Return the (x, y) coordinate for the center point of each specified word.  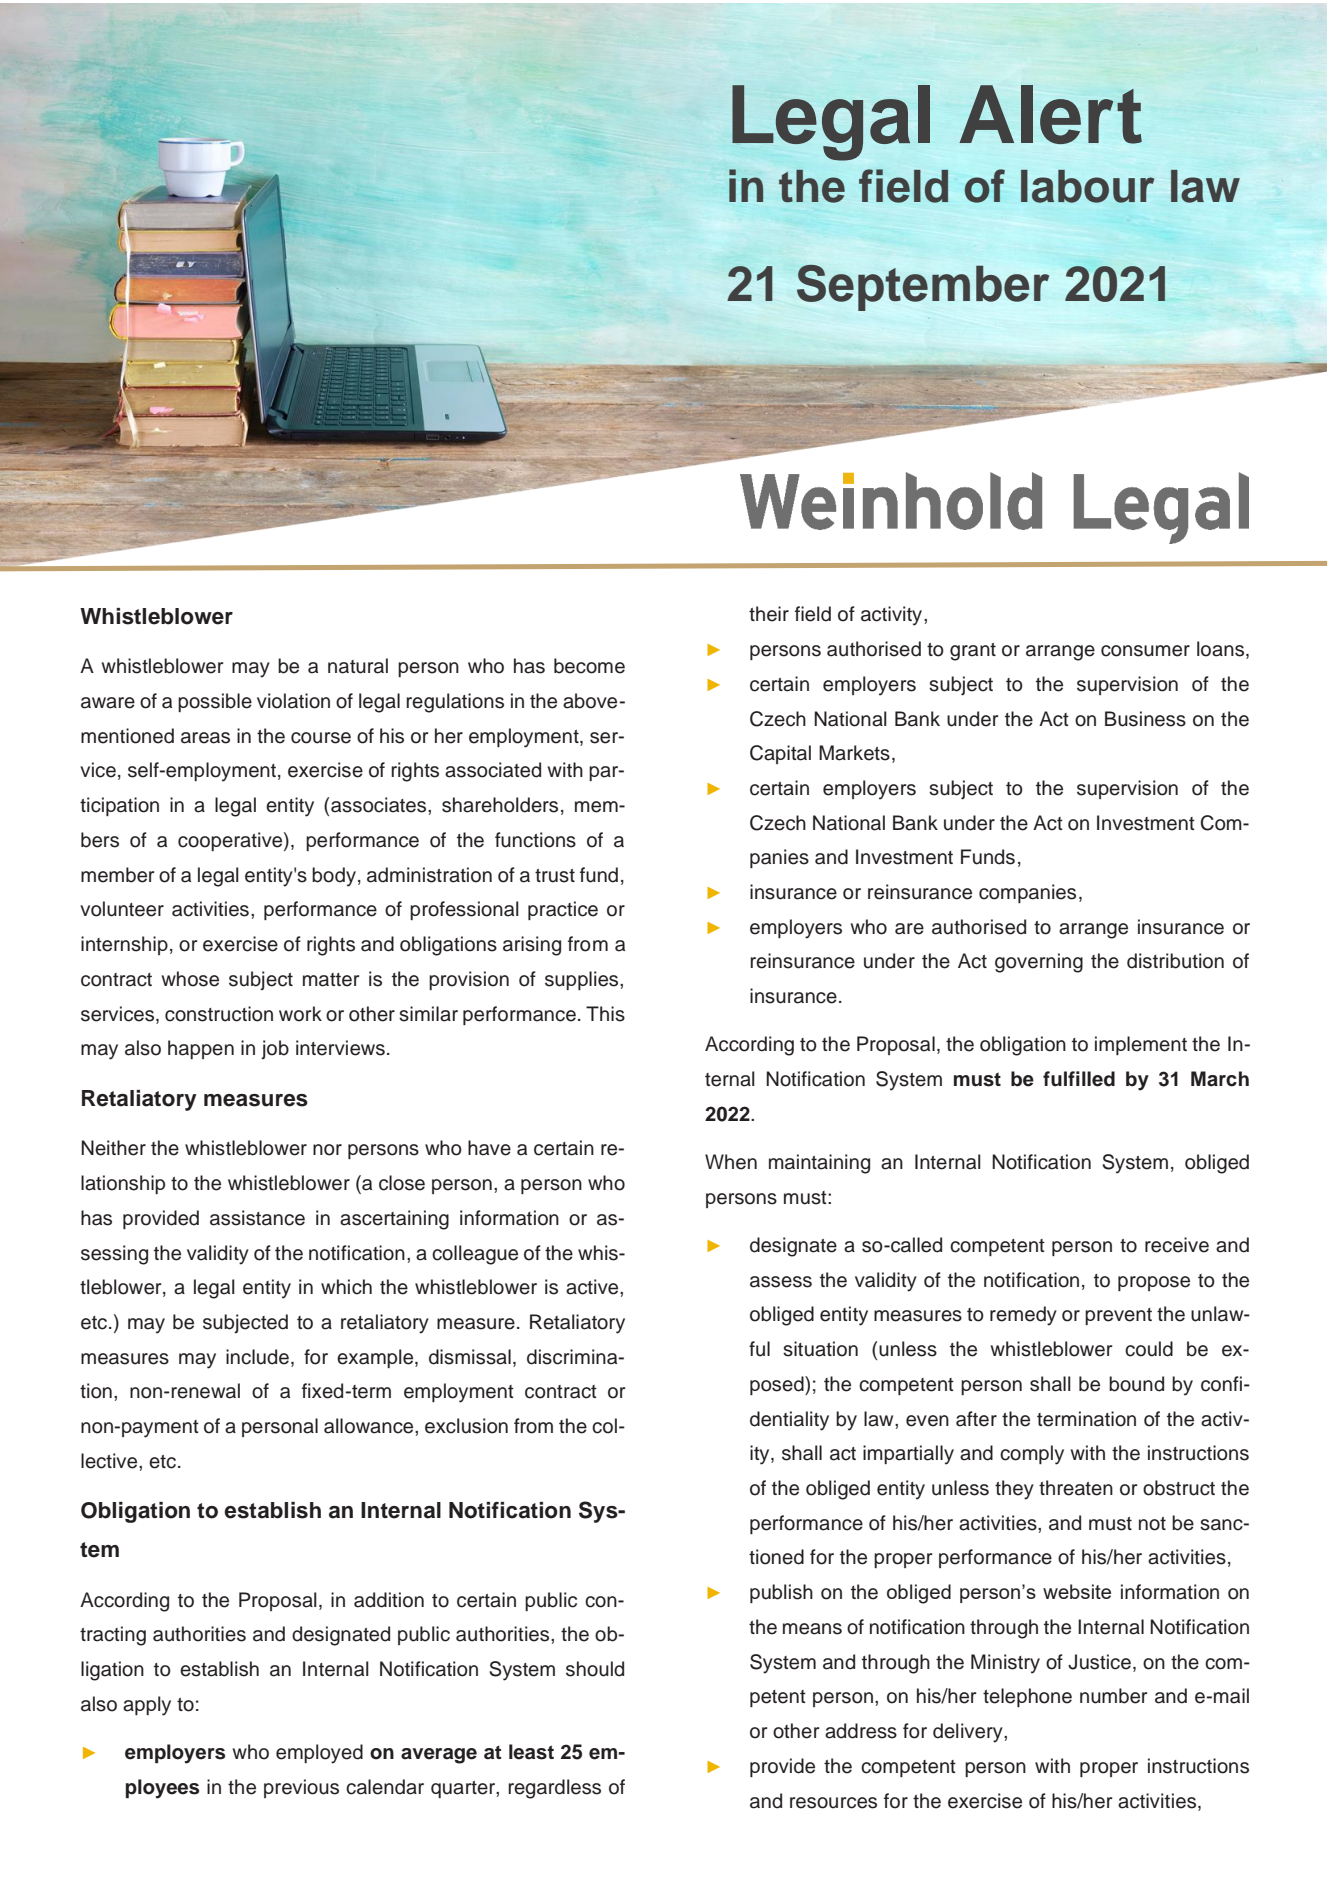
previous (301, 1788)
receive (1177, 1245)
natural (358, 666)
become (589, 666)
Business (1145, 719)
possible (215, 702)
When (731, 1162)
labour (1087, 186)
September (923, 288)
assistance (257, 1218)
